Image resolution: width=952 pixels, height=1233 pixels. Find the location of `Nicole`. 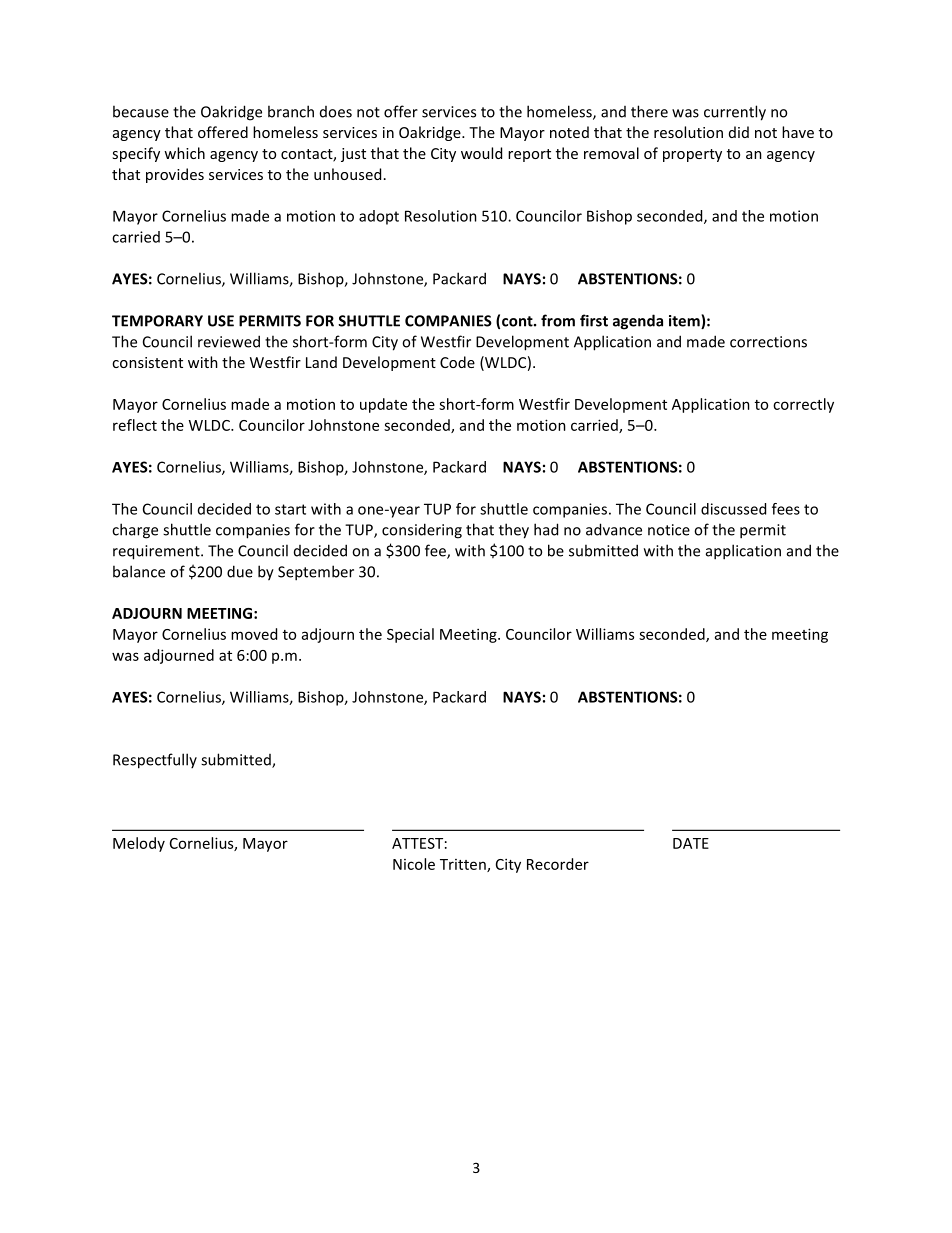

Nicole is located at coordinates (414, 864).
